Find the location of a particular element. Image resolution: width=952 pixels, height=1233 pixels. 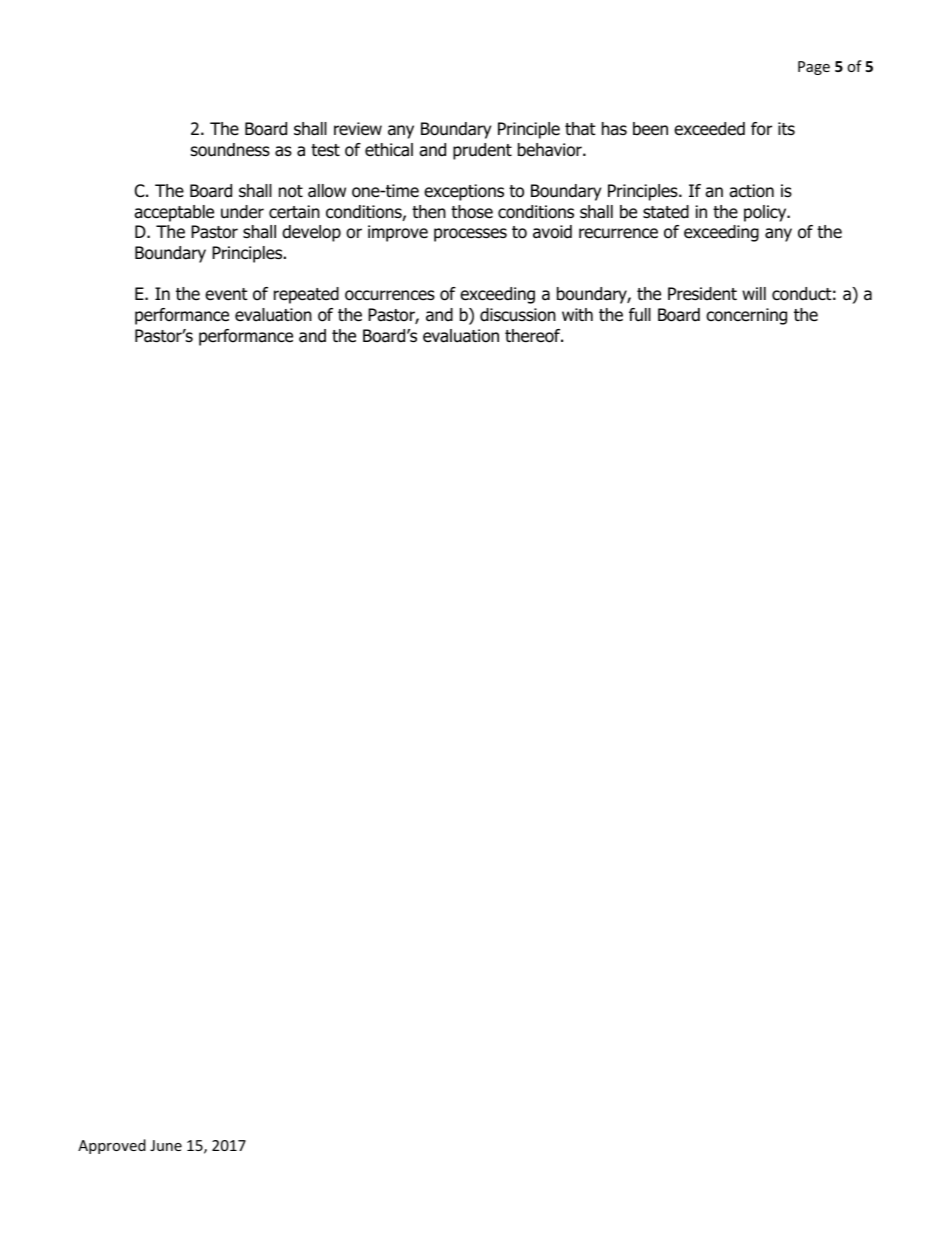

exceeded is located at coordinates (709, 129).
